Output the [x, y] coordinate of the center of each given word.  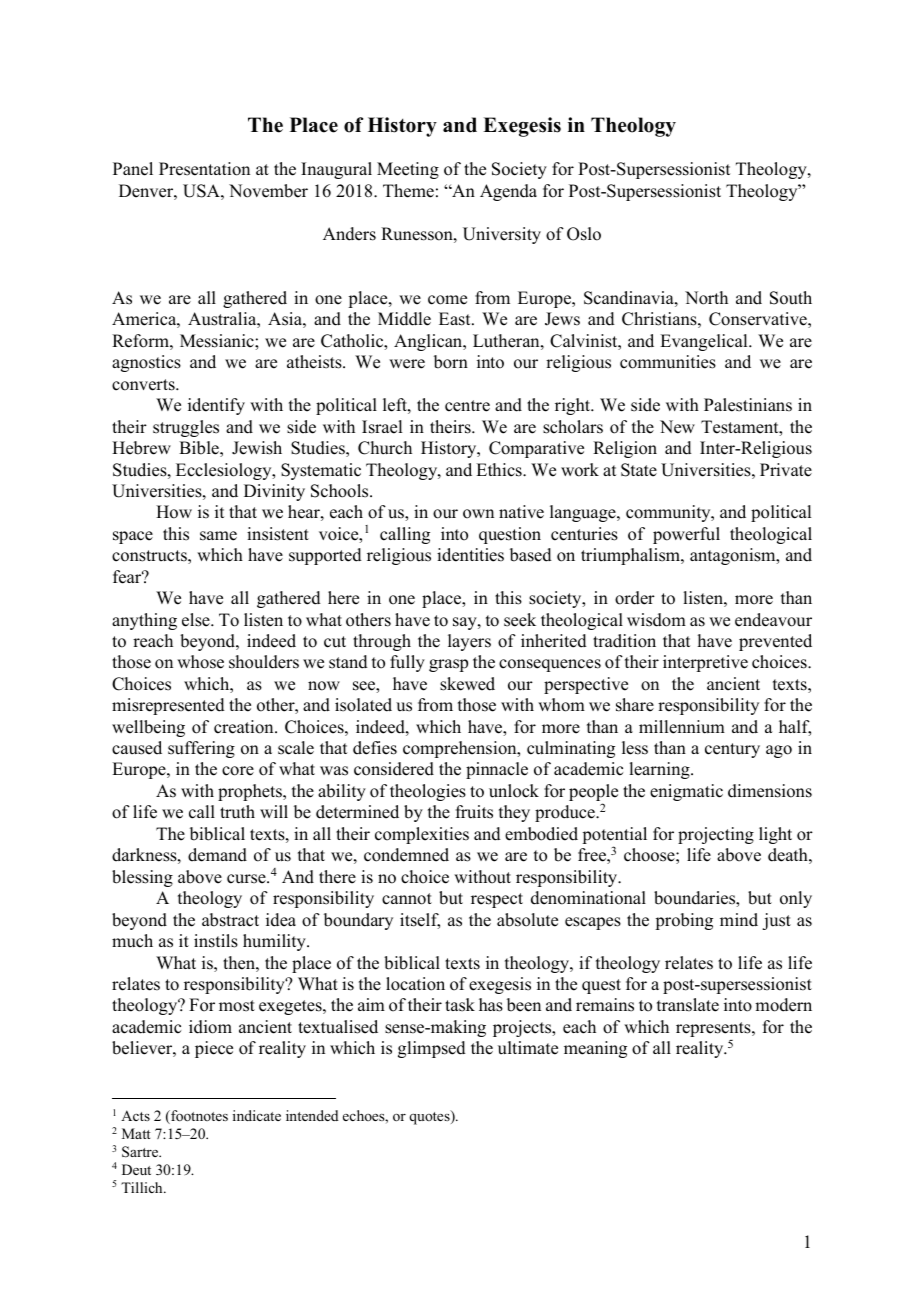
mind [739, 920]
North [706, 298]
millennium [682, 727]
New [677, 427]
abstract [230, 920]
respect [497, 900]
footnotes [198, 1117]
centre [467, 406]
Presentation [204, 169]
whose [200, 662]
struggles [186, 428]
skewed [467, 684]
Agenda [508, 192]
